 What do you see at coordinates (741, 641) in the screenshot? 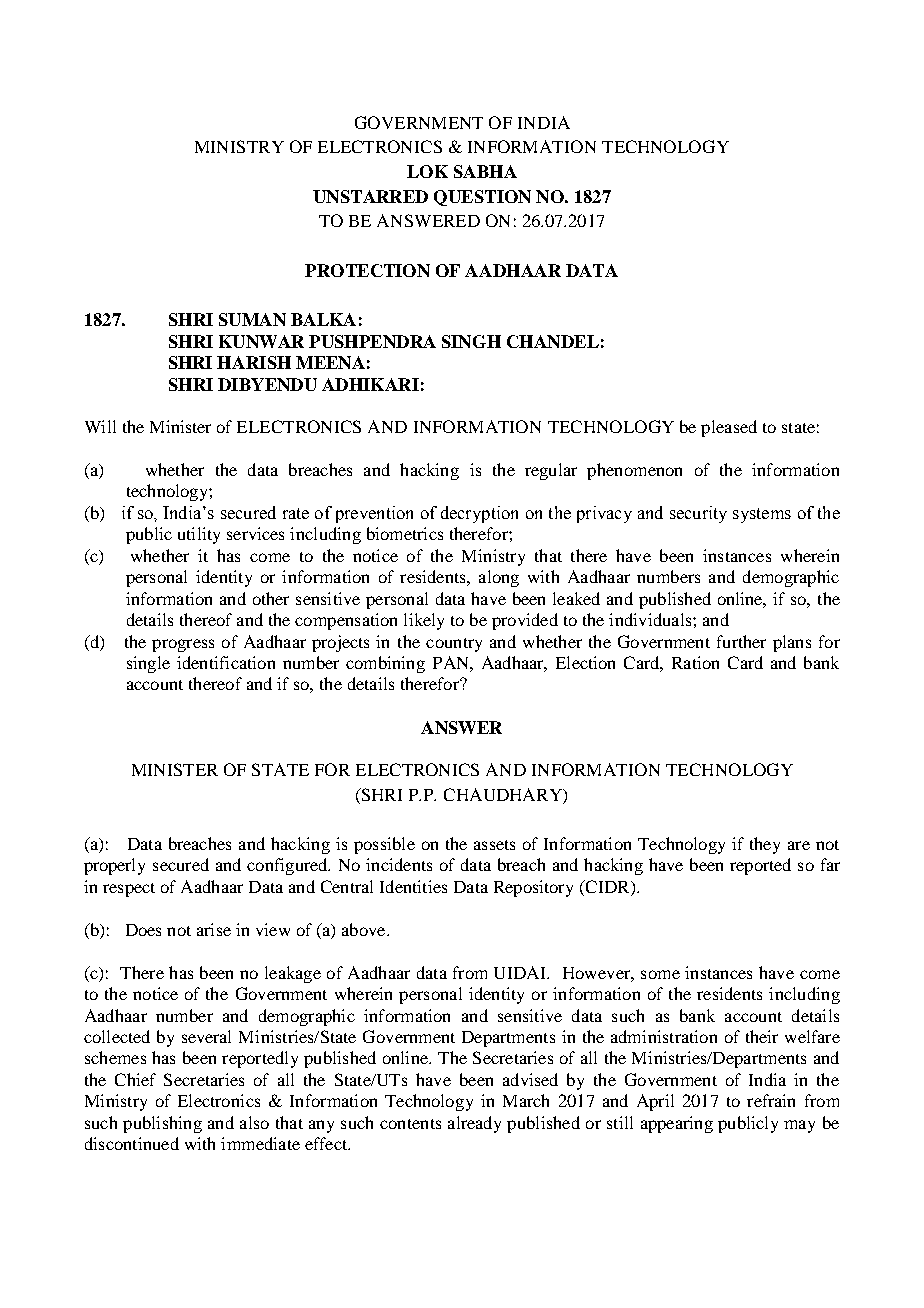
I see `further` at bounding box center [741, 641].
